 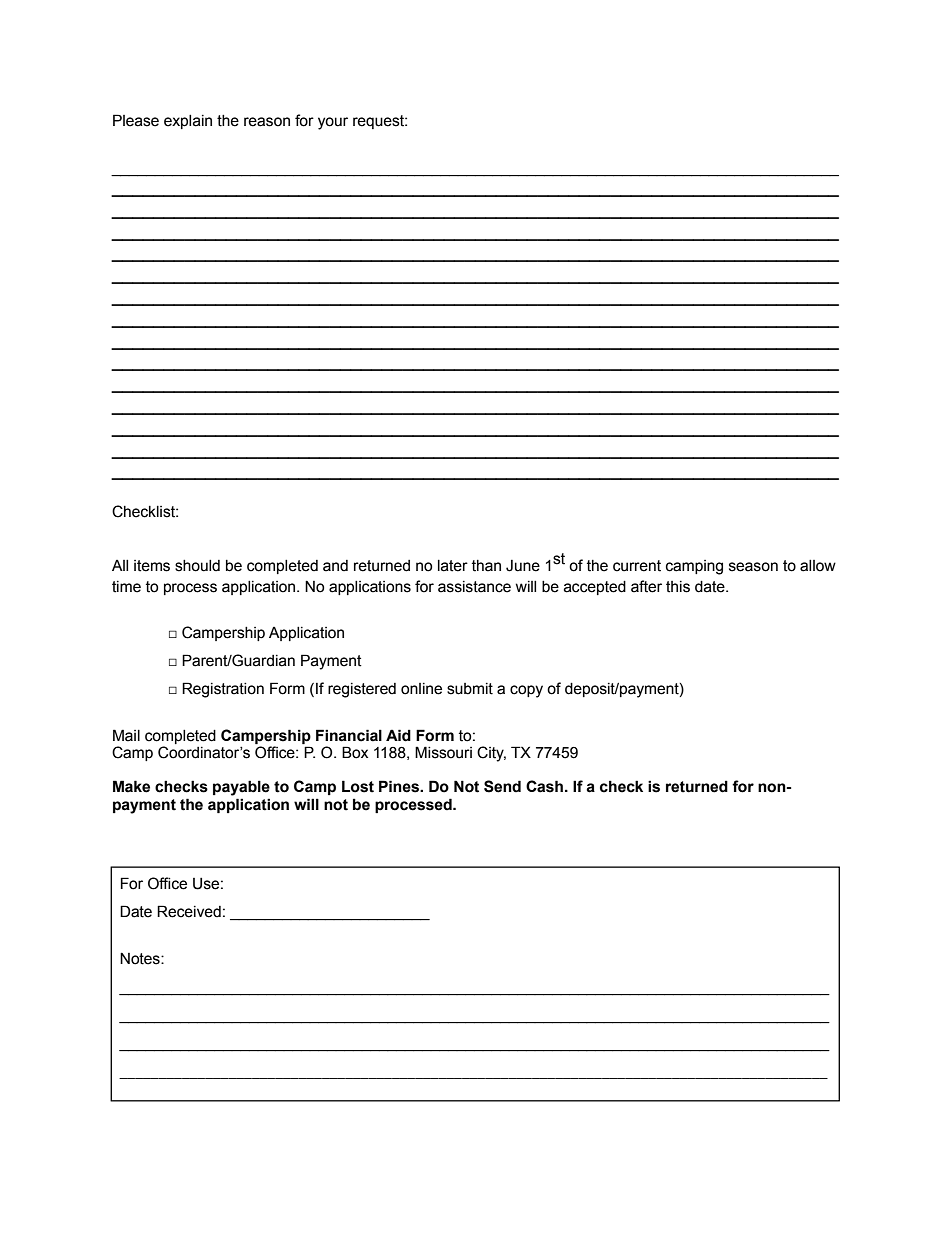 What do you see at coordinates (188, 122) in the screenshot?
I see `explain` at bounding box center [188, 122].
